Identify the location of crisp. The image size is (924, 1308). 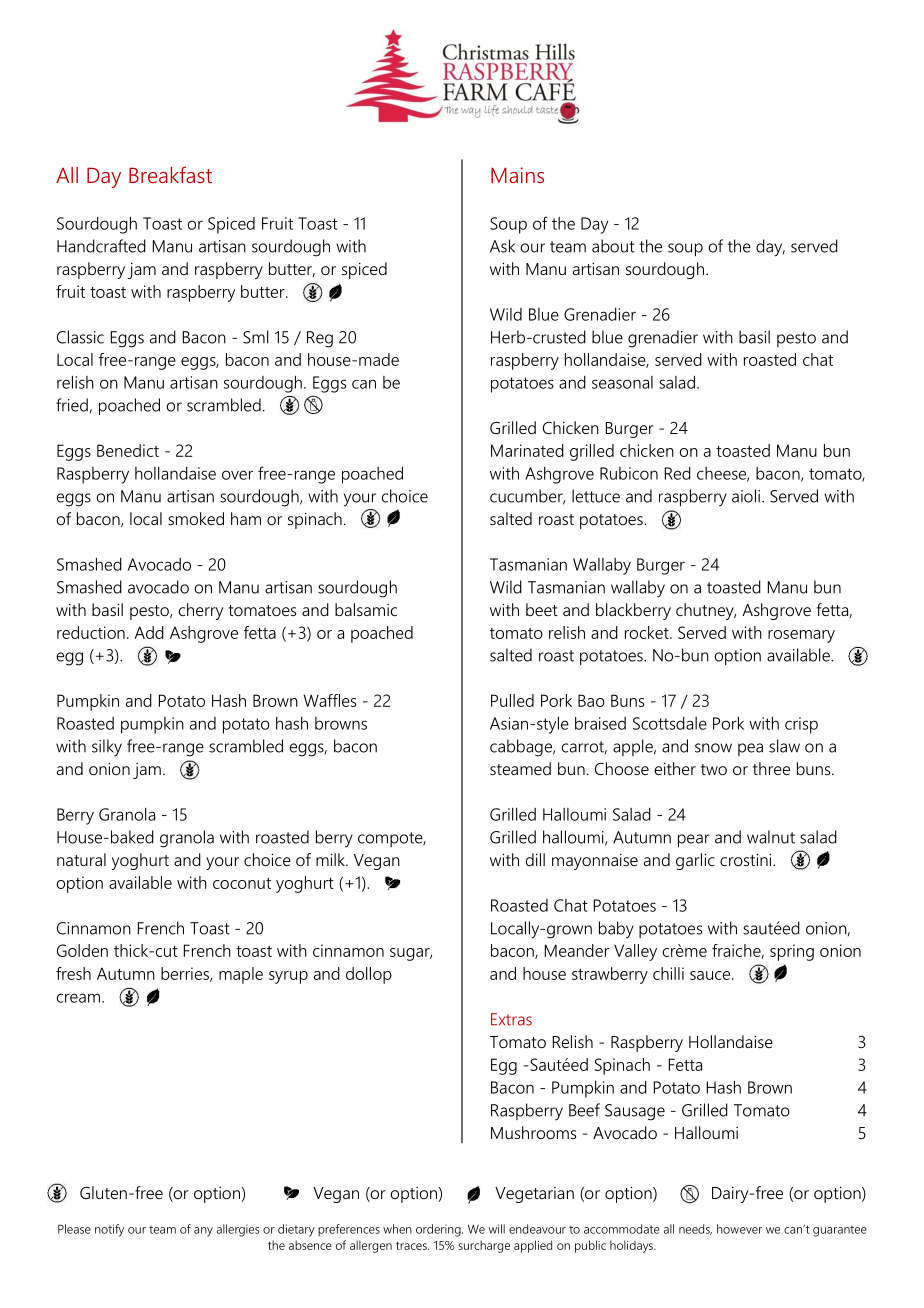
(801, 725).
